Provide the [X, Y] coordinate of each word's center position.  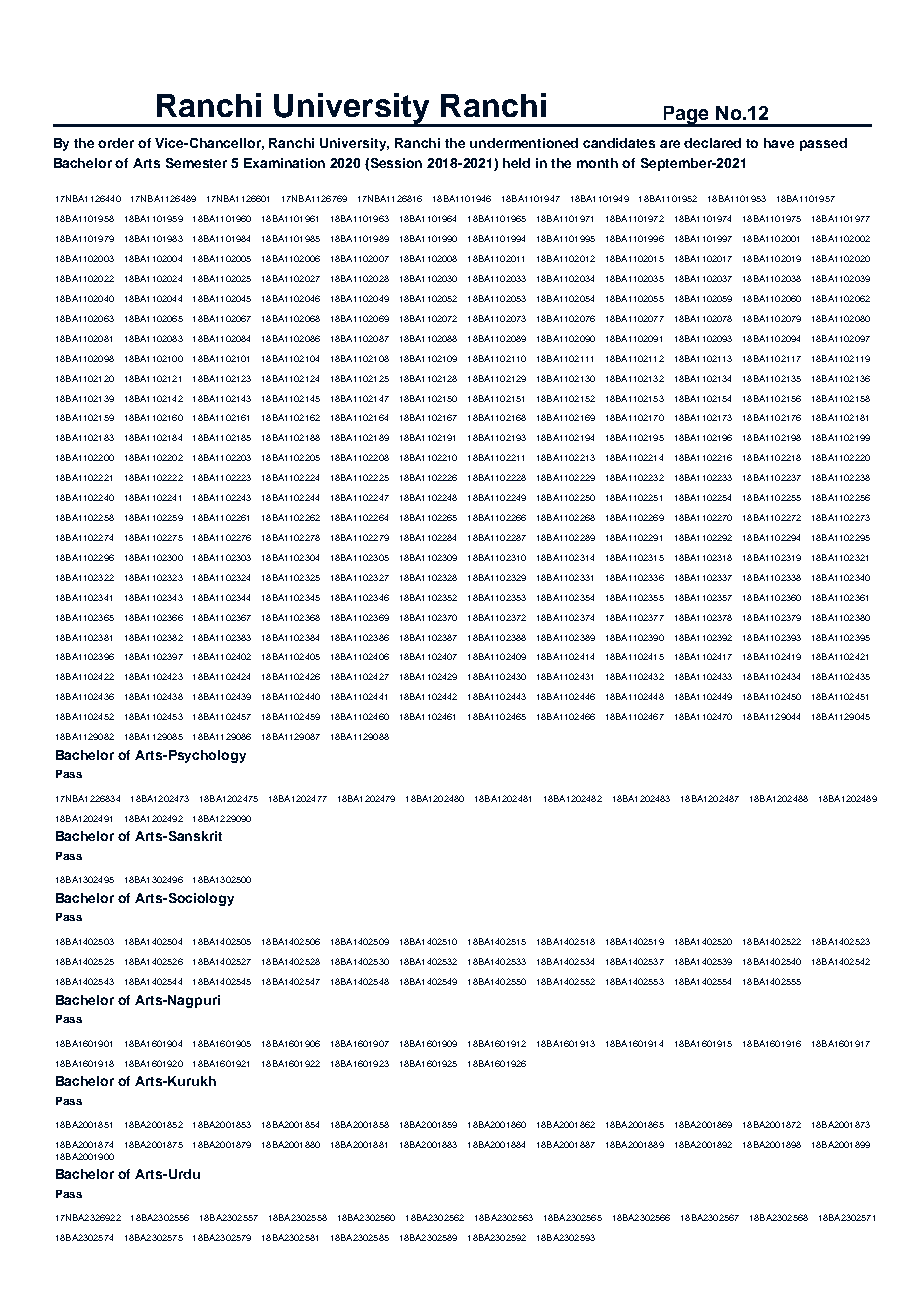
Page [686, 116]
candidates [619, 143]
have [779, 143]
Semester [196, 163]
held [516, 163]
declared [712, 143]
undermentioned [524, 143]
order [116, 143]
